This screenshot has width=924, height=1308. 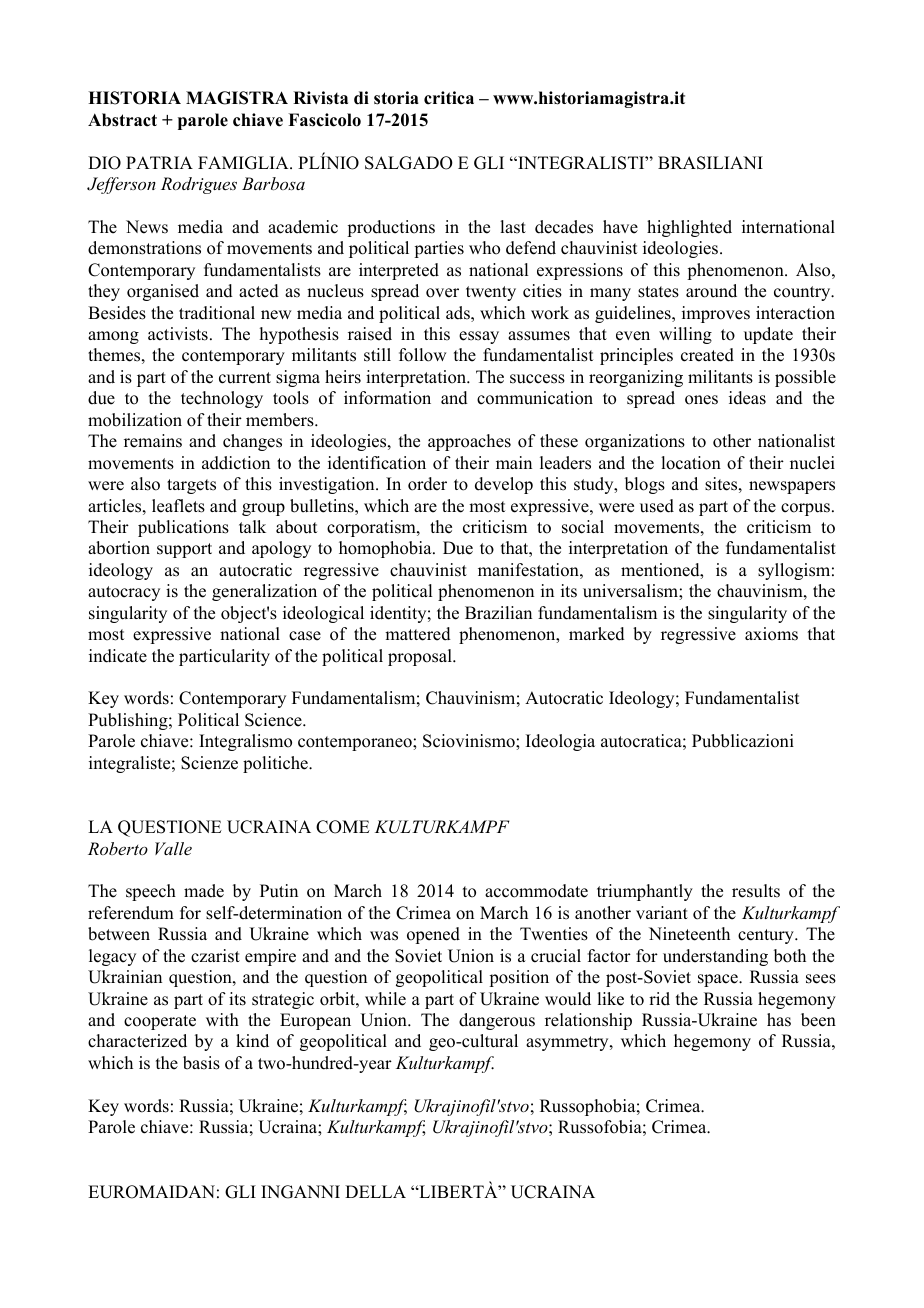 What do you see at coordinates (118, 656) in the screenshot?
I see `indicate` at bounding box center [118, 656].
